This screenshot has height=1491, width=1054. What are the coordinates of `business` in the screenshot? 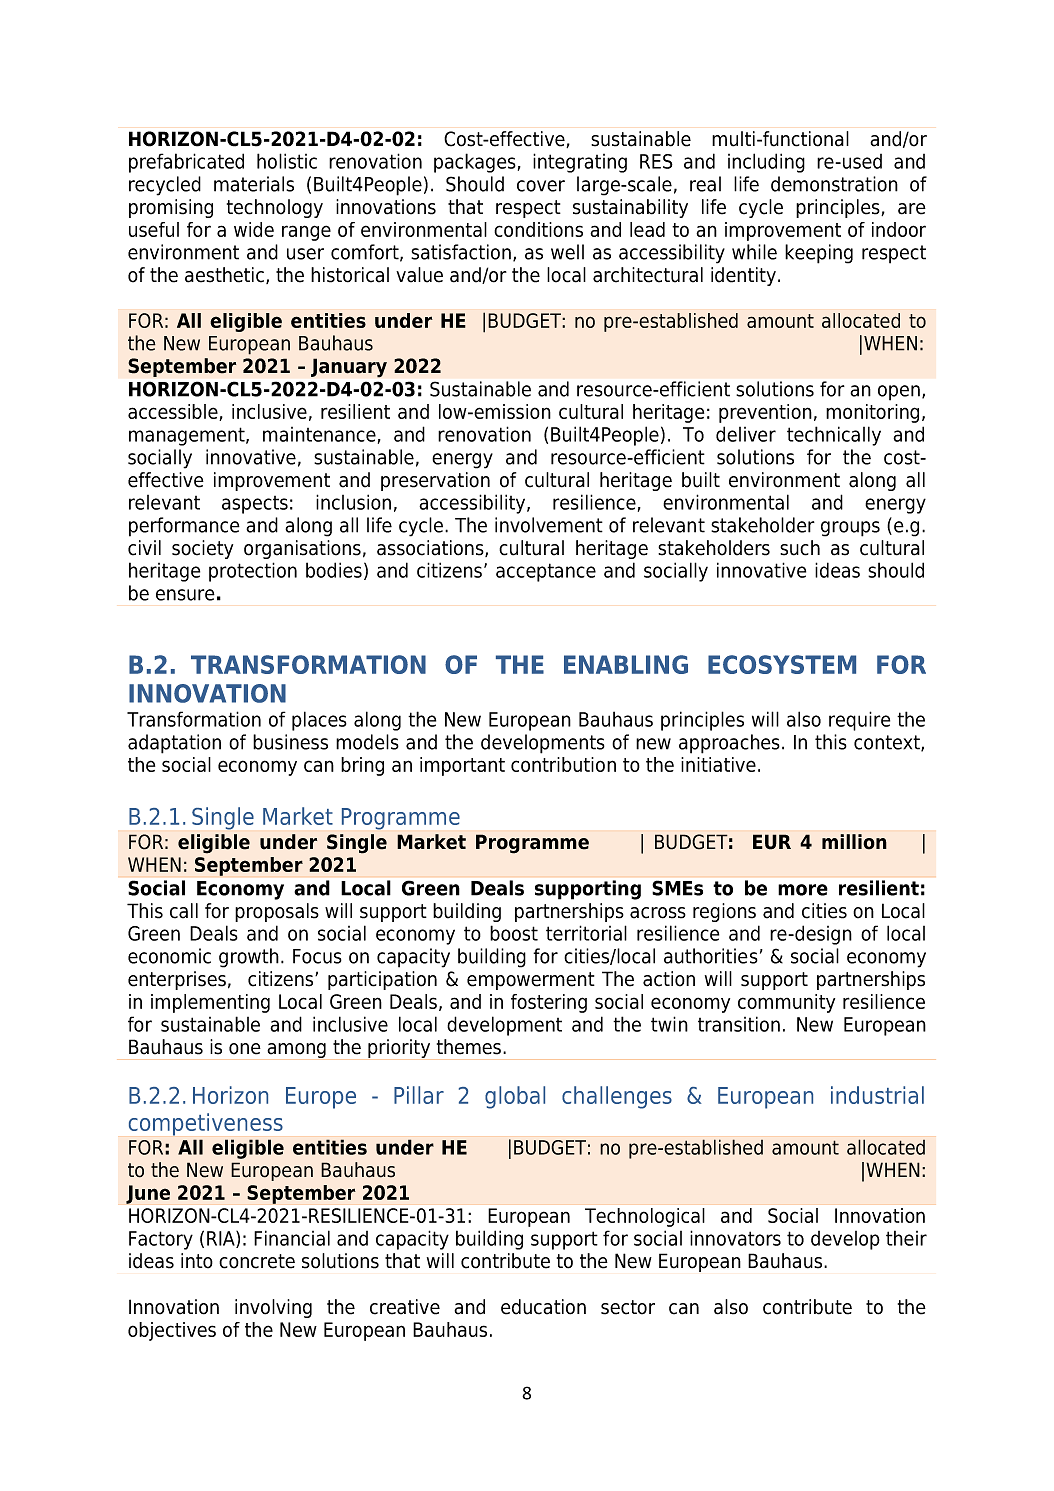 It's located at (290, 742).
